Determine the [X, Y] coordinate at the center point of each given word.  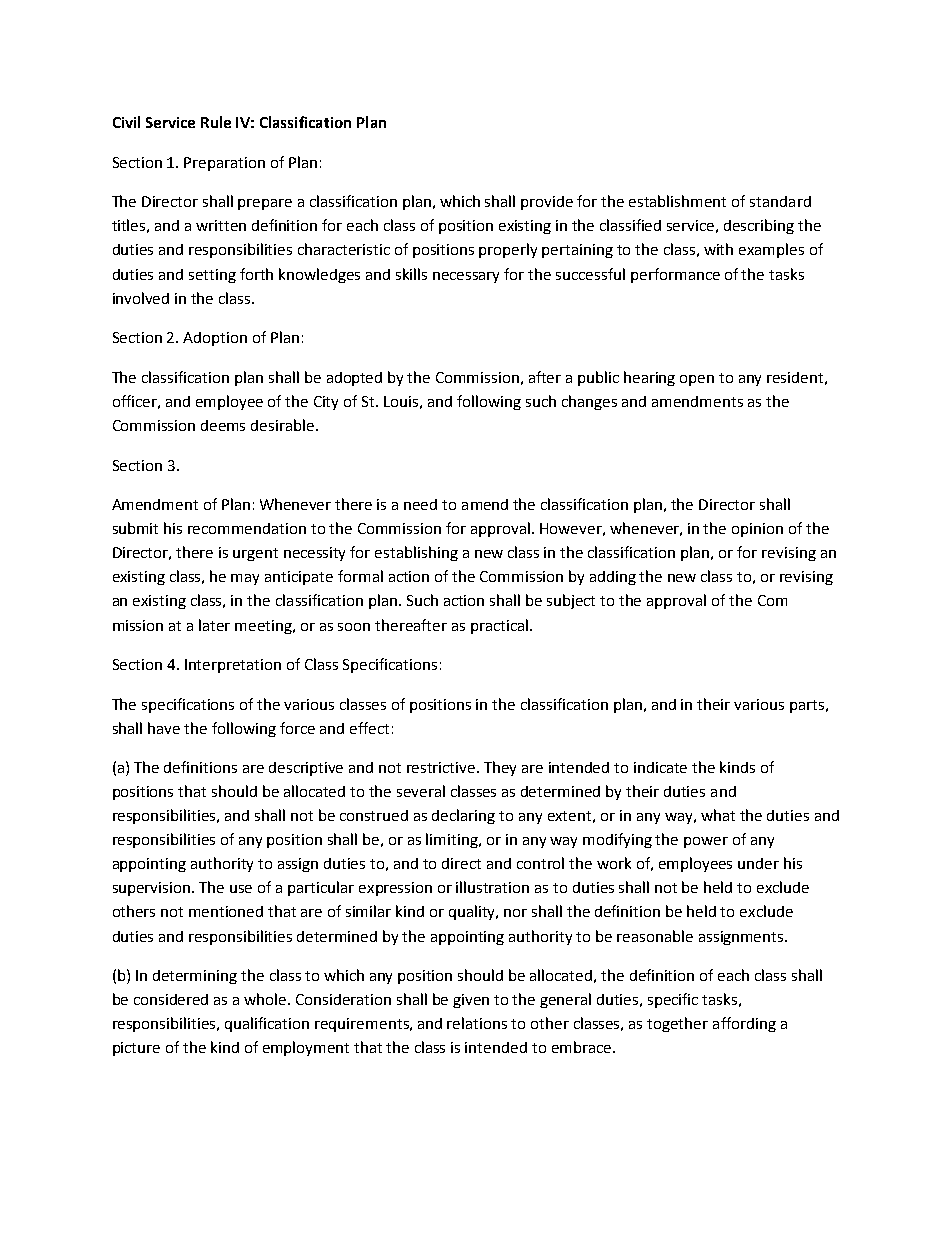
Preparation [224, 164]
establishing [416, 553]
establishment [677, 201]
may [245, 579]
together [677, 1024]
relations [477, 1023]
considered [171, 999]
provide [547, 203]
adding [613, 578]
